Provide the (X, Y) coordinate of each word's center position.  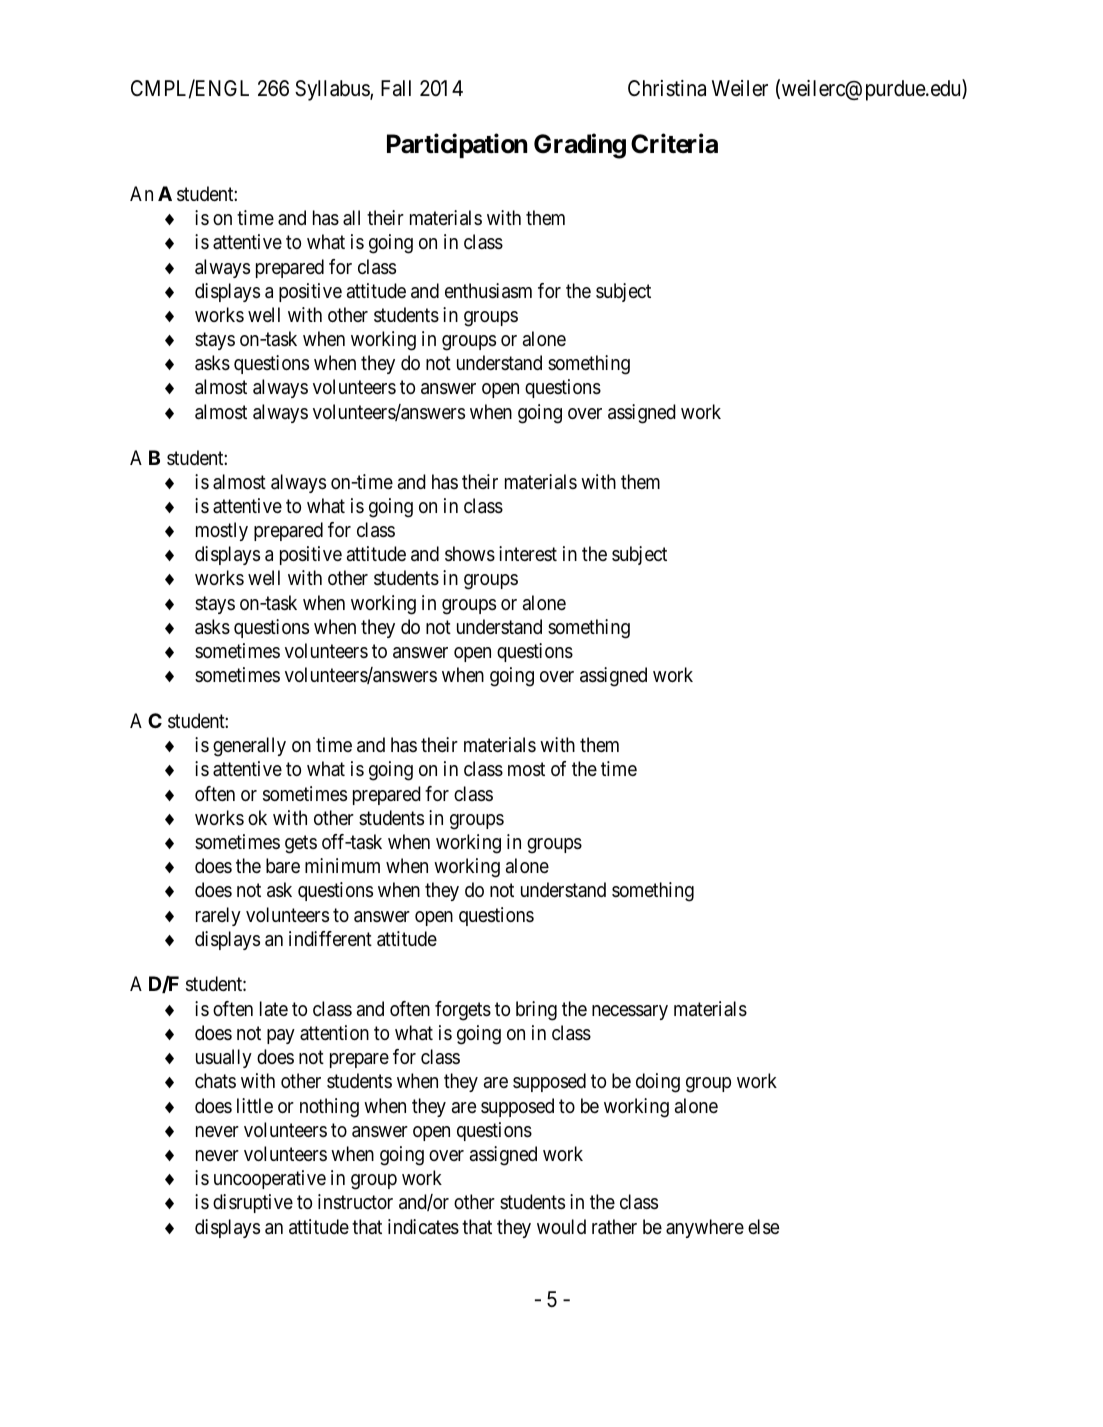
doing (658, 1083)
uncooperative (270, 1179)
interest (528, 553)
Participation (457, 145)
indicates (423, 1227)
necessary (630, 1012)
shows (470, 554)
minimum (342, 865)
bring (536, 1011)
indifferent (330, 939)
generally (249, 747)
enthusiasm (488, 291)
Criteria (674, 143)
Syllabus (333, 90)
